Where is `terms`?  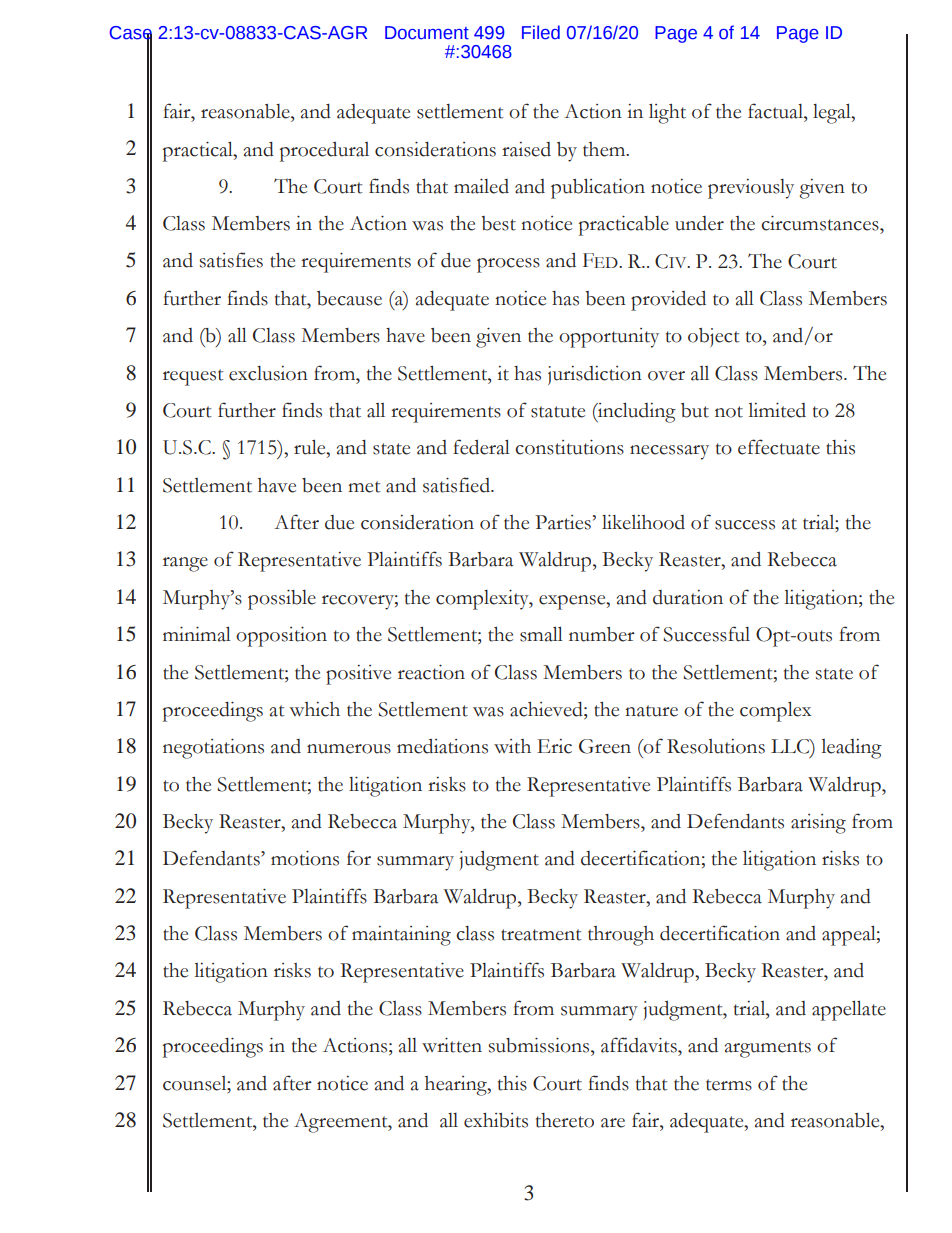
terms is located at coordinates (729, 1085).
